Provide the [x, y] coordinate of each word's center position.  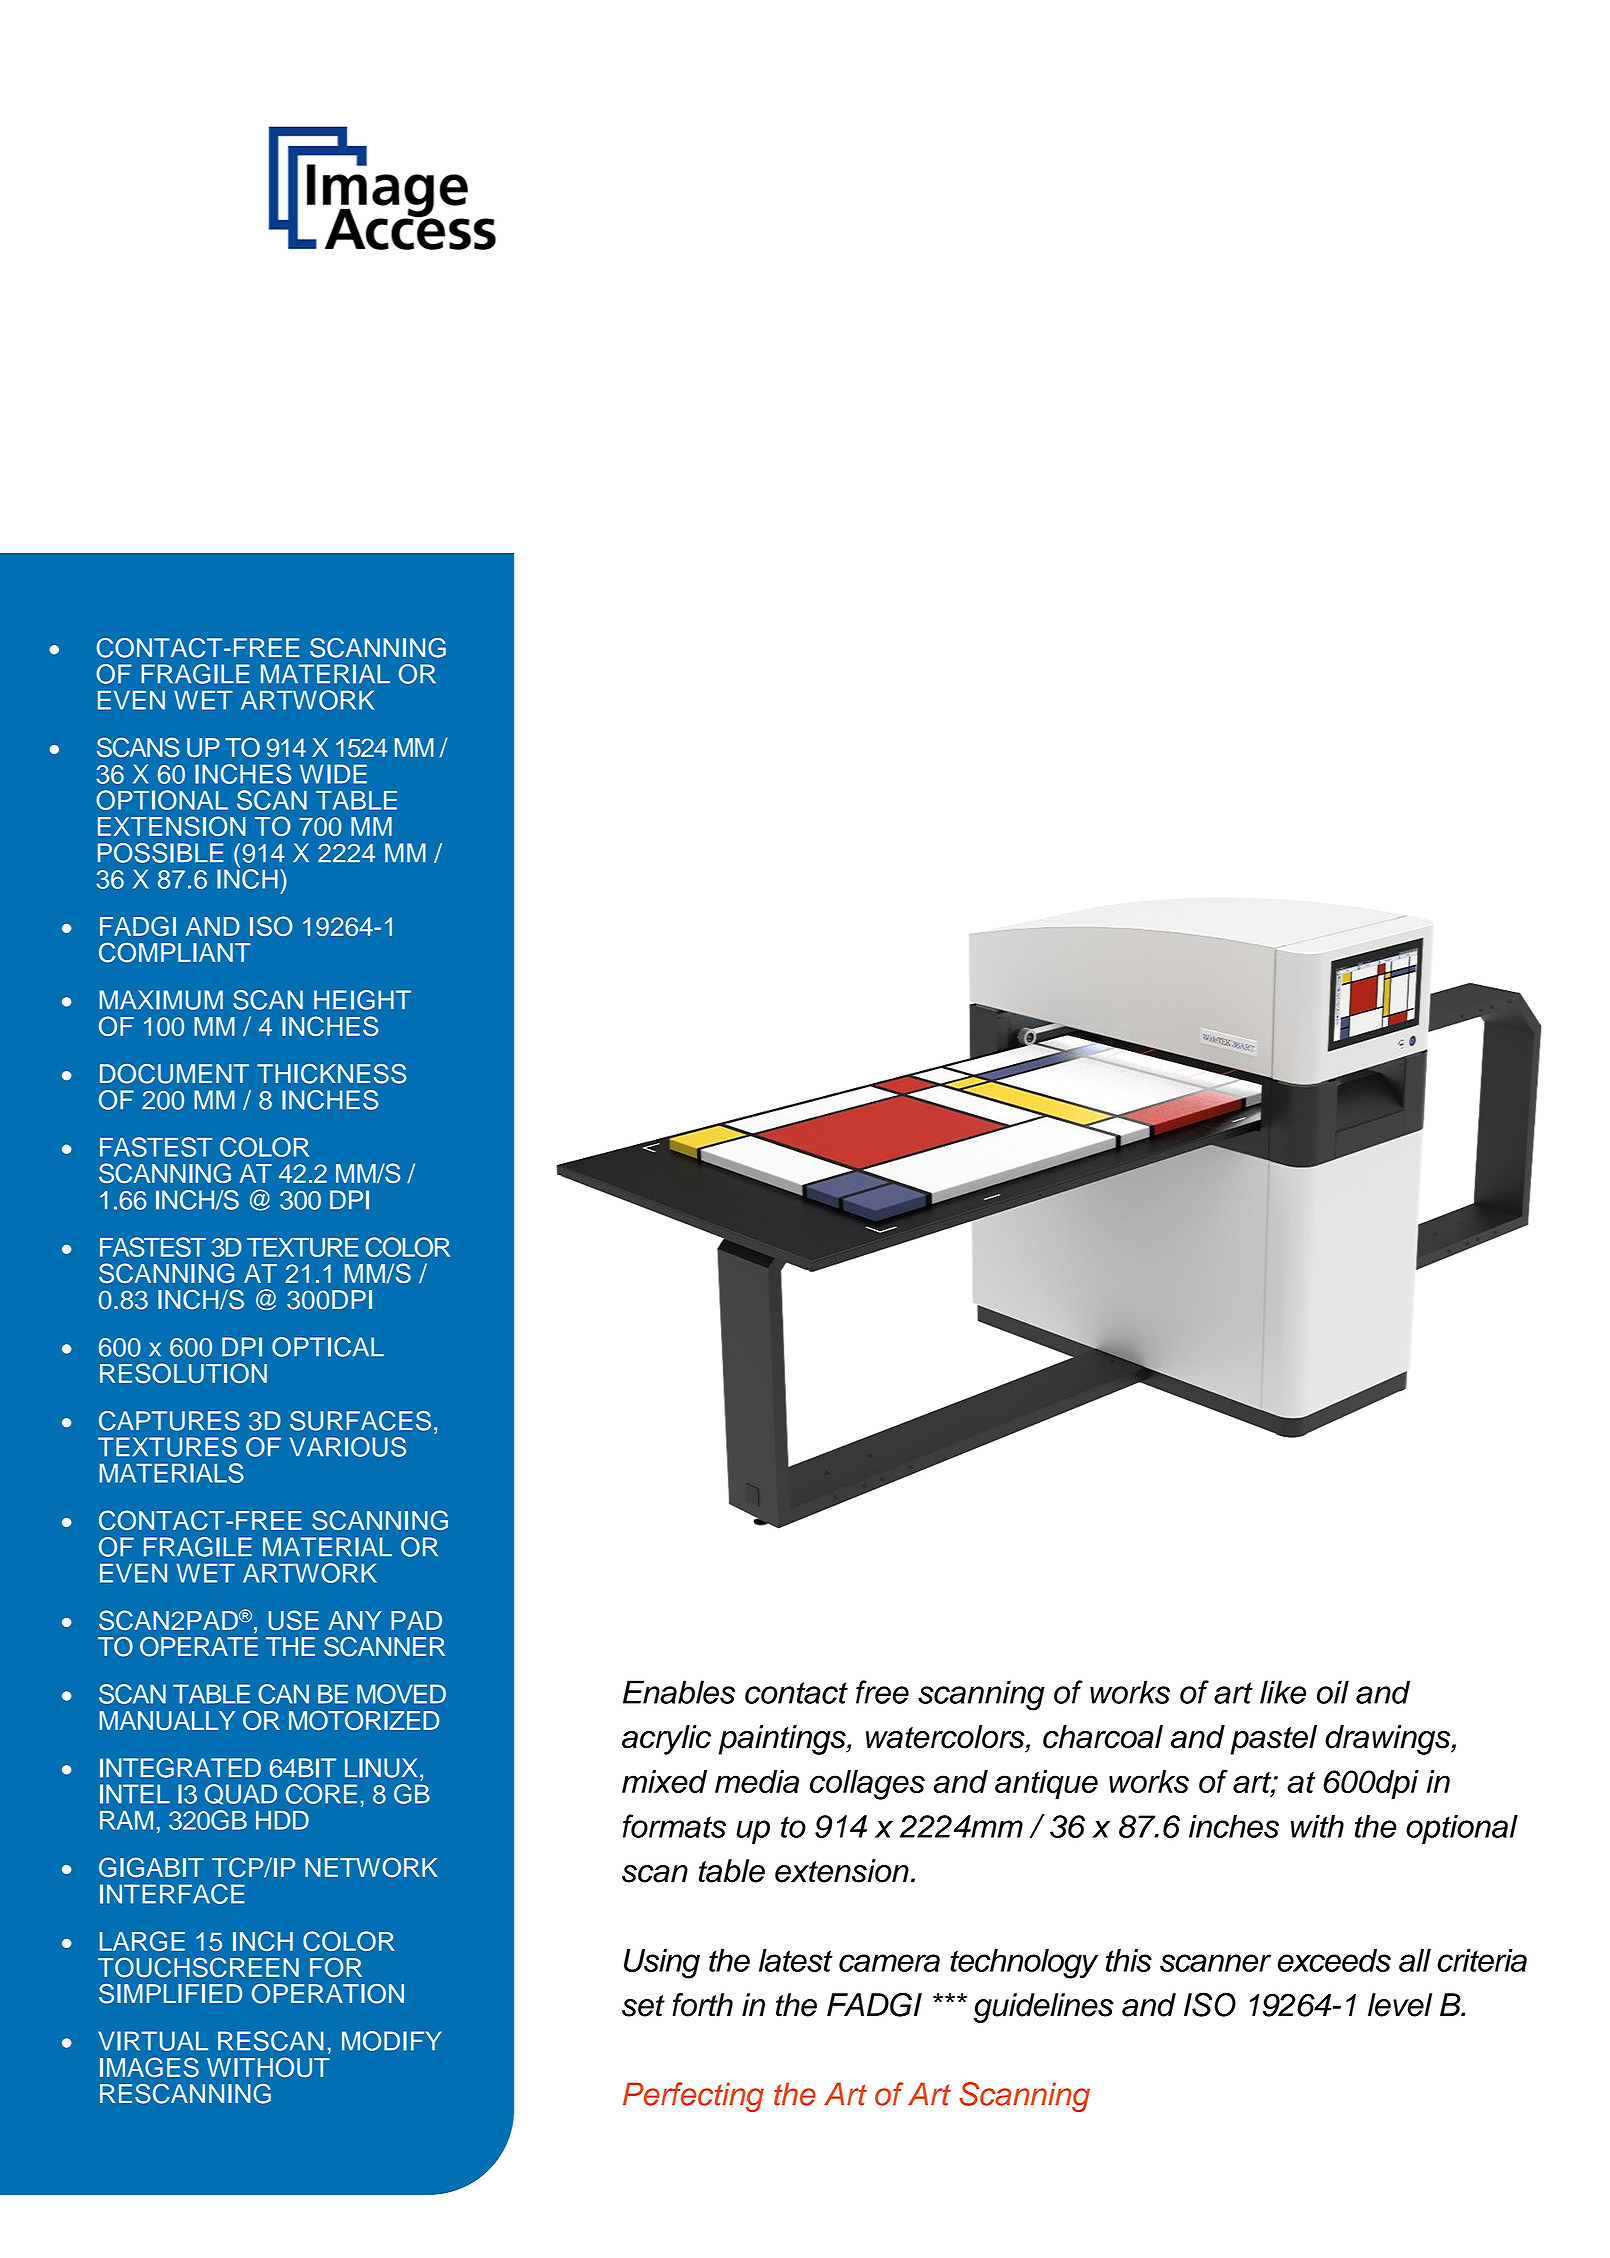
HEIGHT [362, 1000]
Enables [679, 1692]
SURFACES [360, 1421]
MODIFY [392, 2041]
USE [293, 1620]
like [1283, 1692]
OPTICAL [328, 1347]
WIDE [333, 774]
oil [1333, 1692]
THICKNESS [331, 1074]
